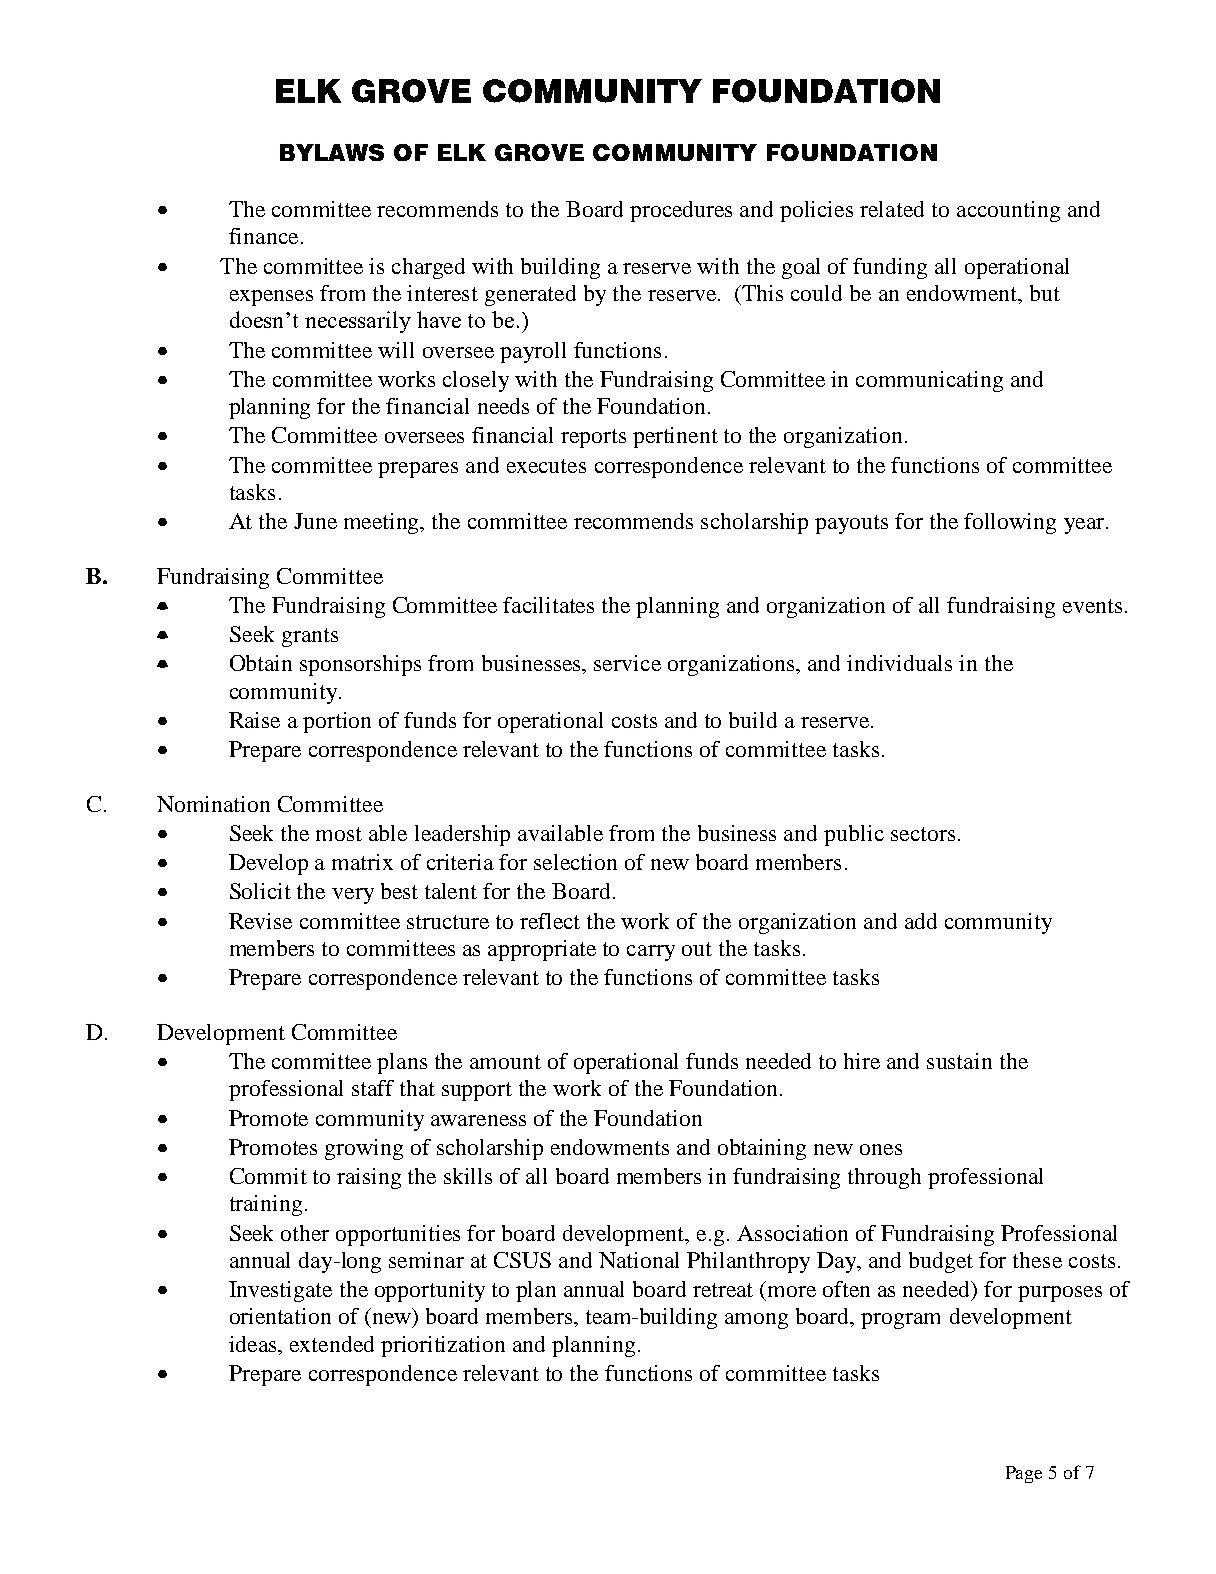 The image size is (1216, 1574). What do you see at coordinates (1008, 211) in the document?
I see `accounting` at bounding box center [1008, 211].
